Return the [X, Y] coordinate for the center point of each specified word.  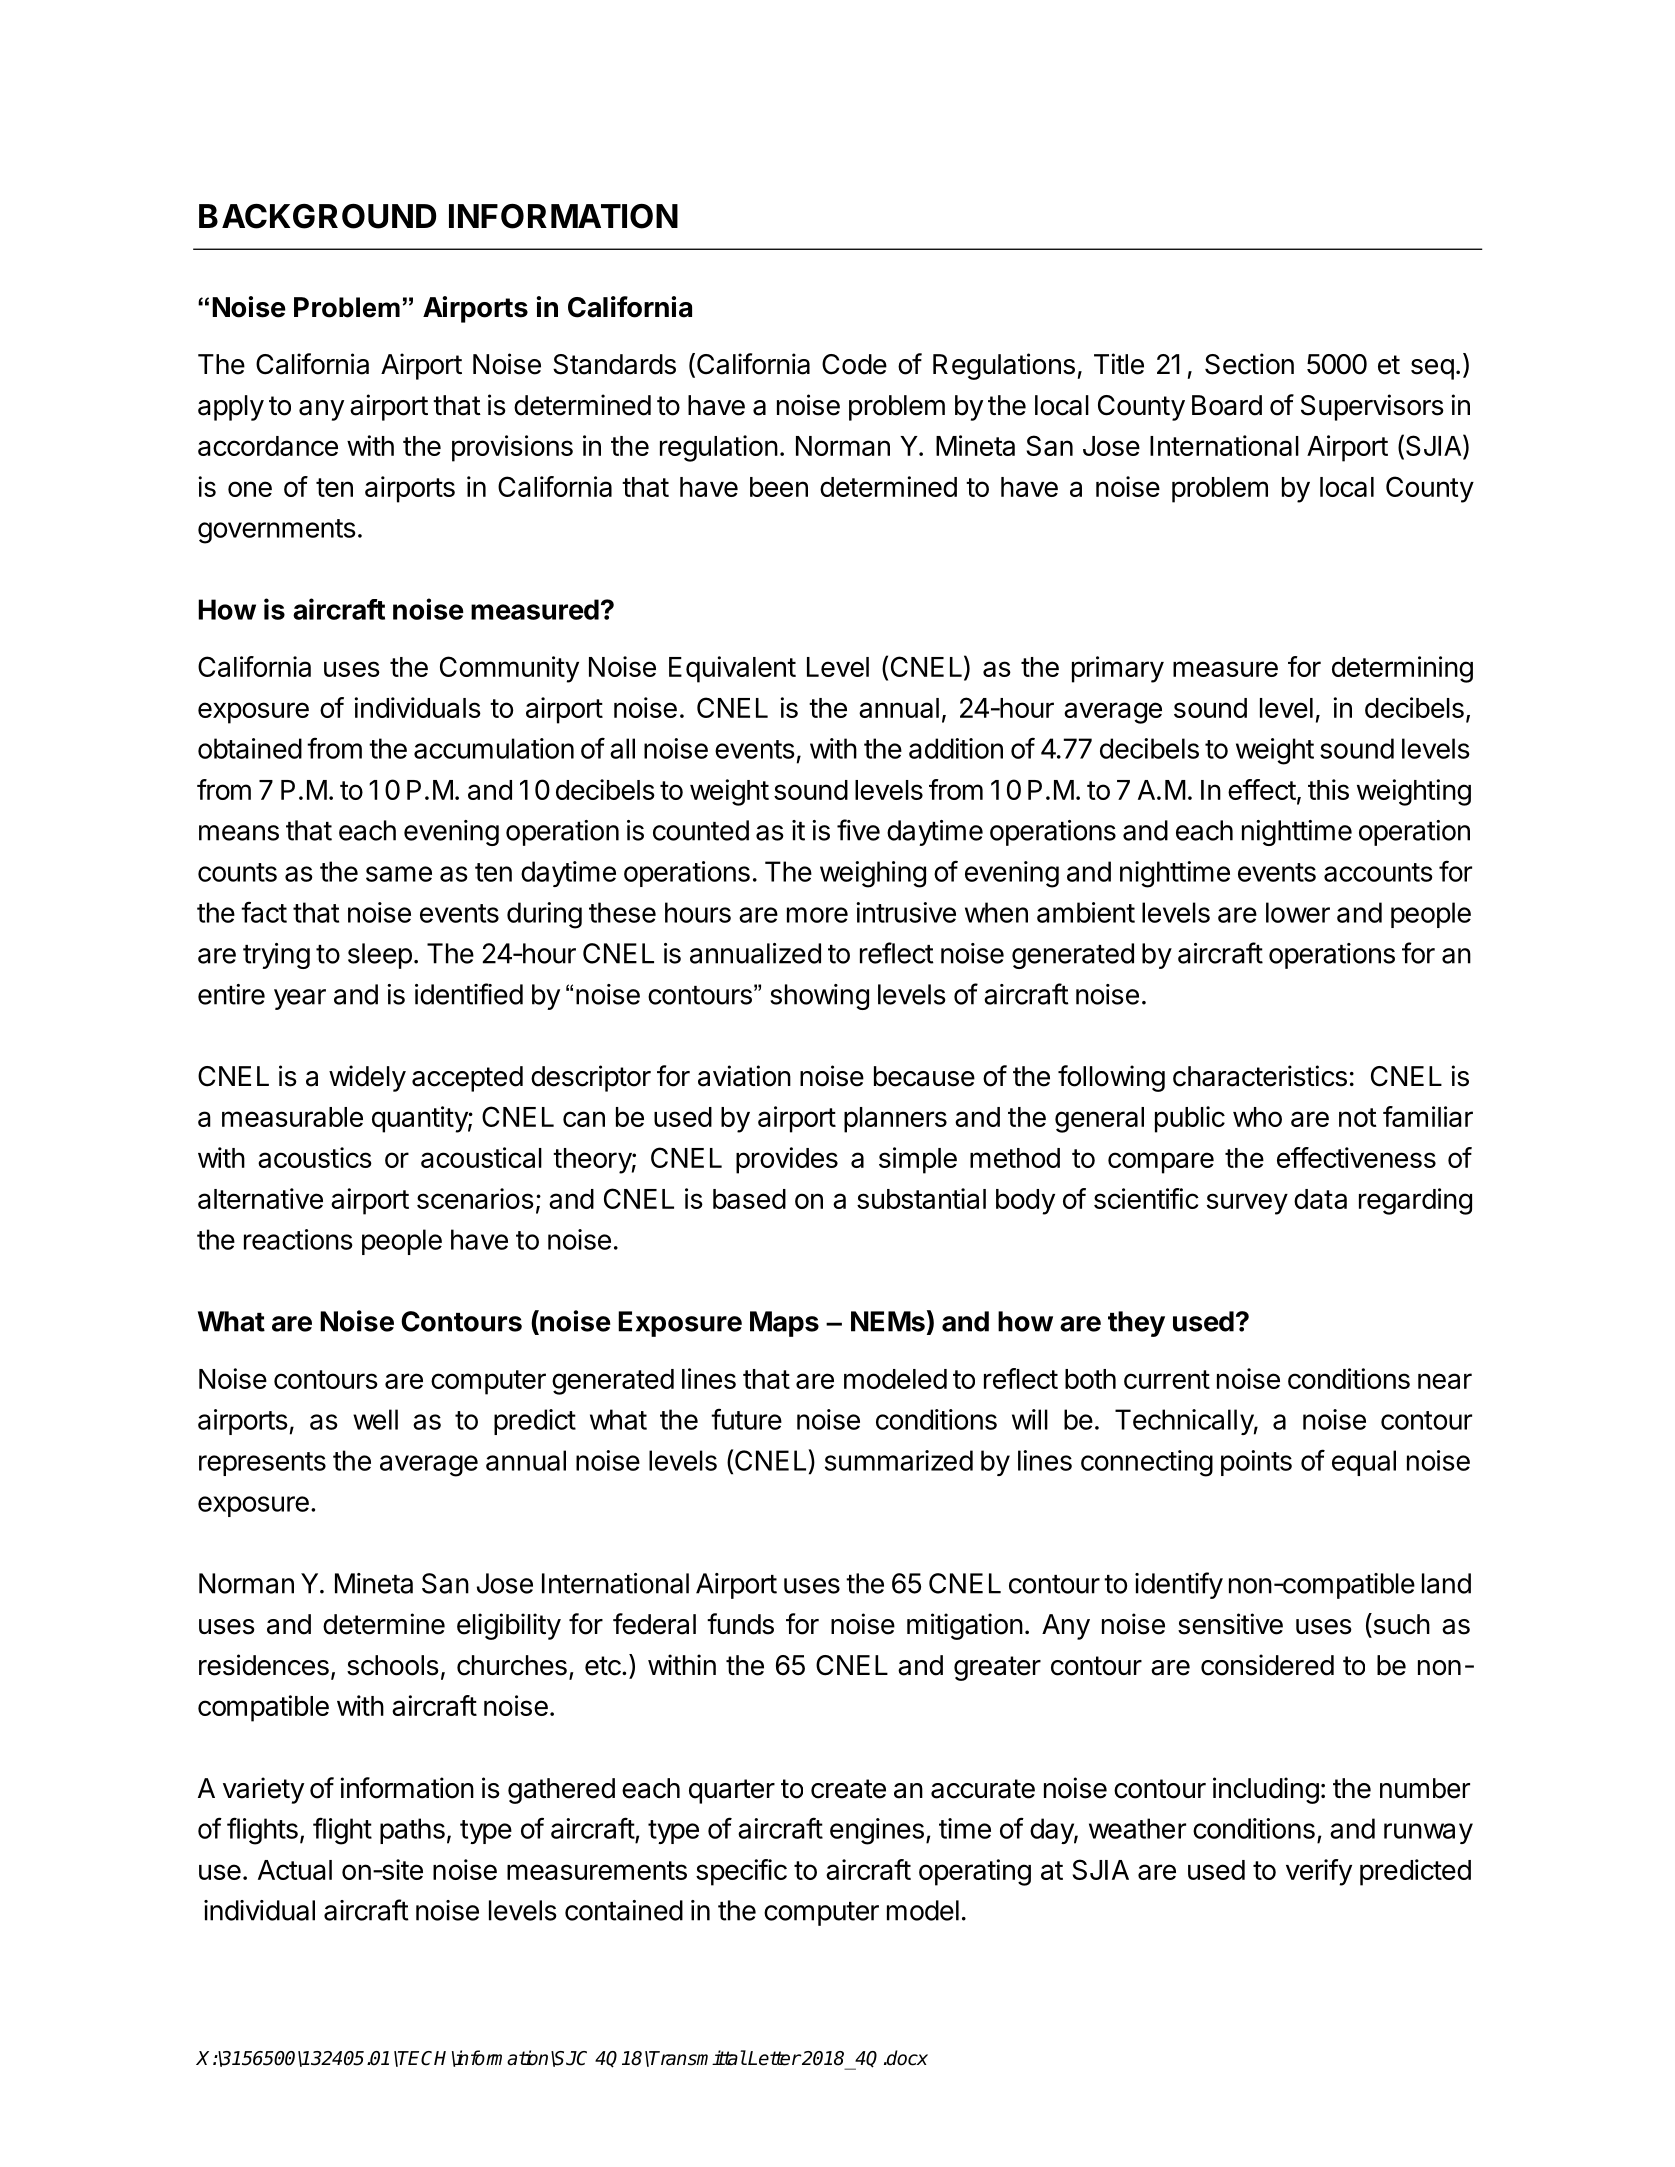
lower [1298, 912]
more [817, 915]
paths [412, 1831]
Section [1249, 364]
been [779, 487]
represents [262, 1464]
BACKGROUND [317, 216]
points [1256, 1463]
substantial [921, 1198]
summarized [899, 1460]
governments [277, 531]
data [1320, 1199]
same [399, 874]
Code [854, 364]
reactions [298, 1239]
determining [1402, 669]
